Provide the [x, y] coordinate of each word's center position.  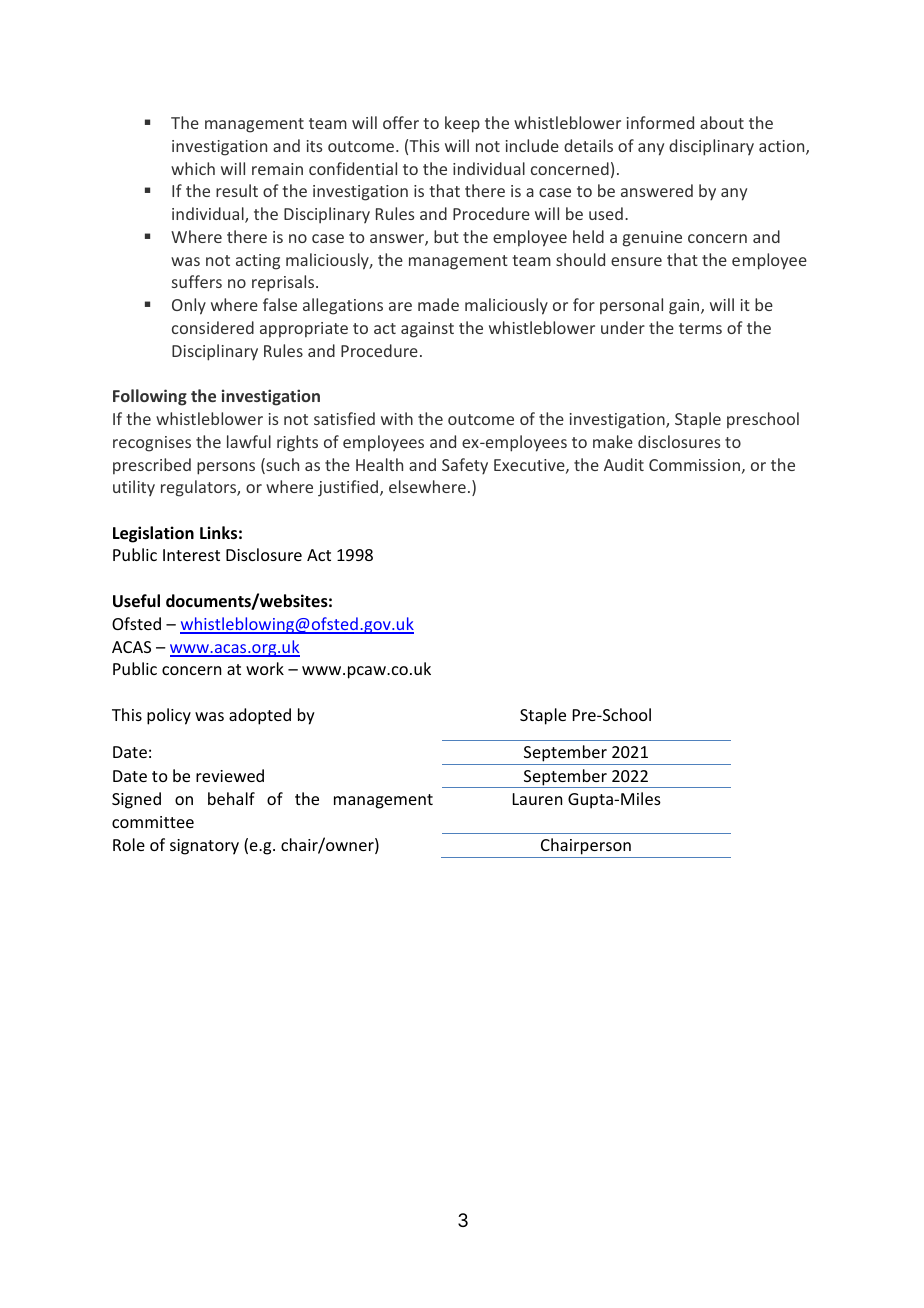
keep [462, 124]
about [722, 122]
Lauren [537, 799]
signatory [204, 847]
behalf [231, 798]
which [193, 168]
